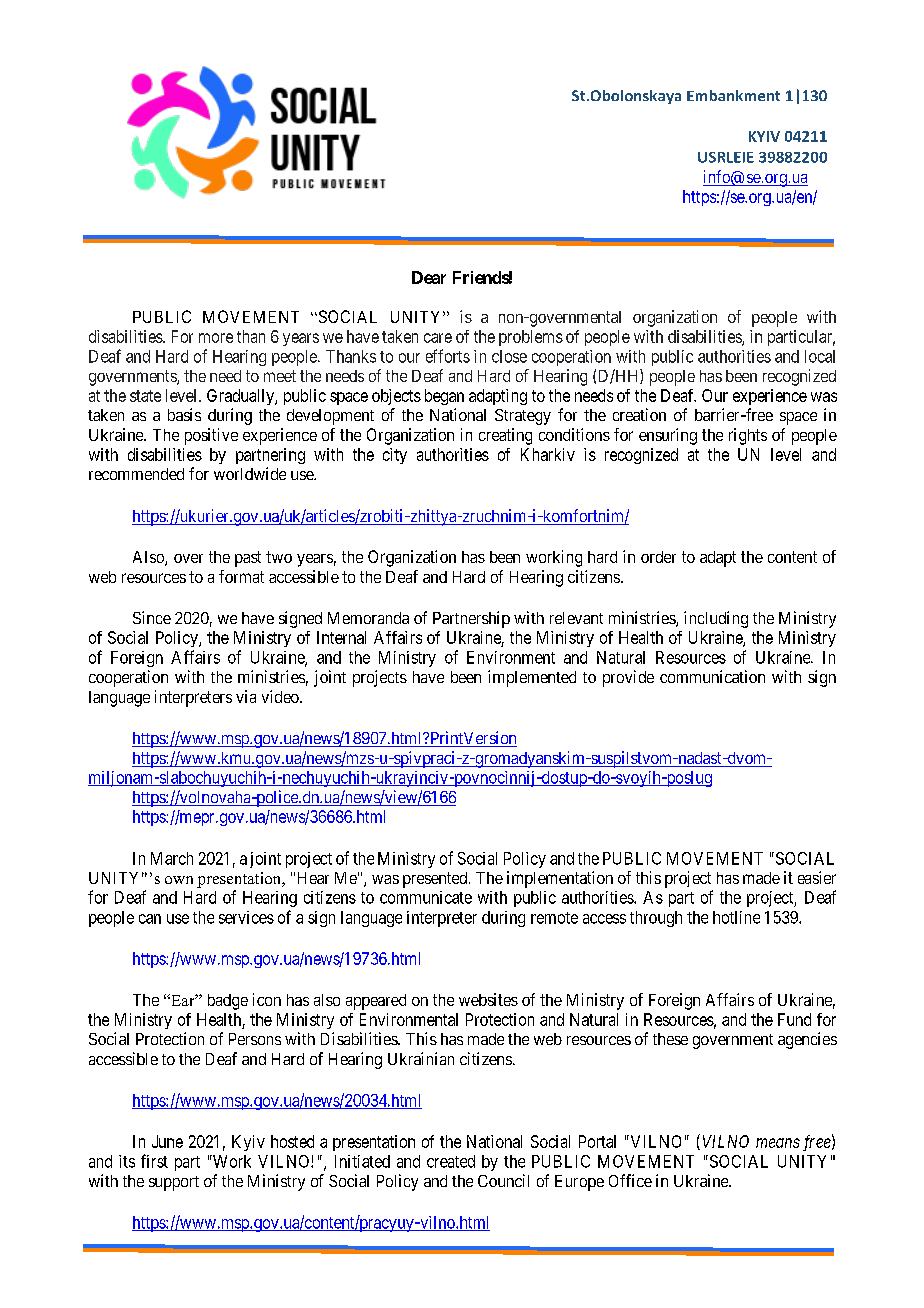 This screenshot has width=924, height=1308. What do you see at coordinates (429, 277) in the screenshot?
I see `Dear` at bounding box center [429, 277].
